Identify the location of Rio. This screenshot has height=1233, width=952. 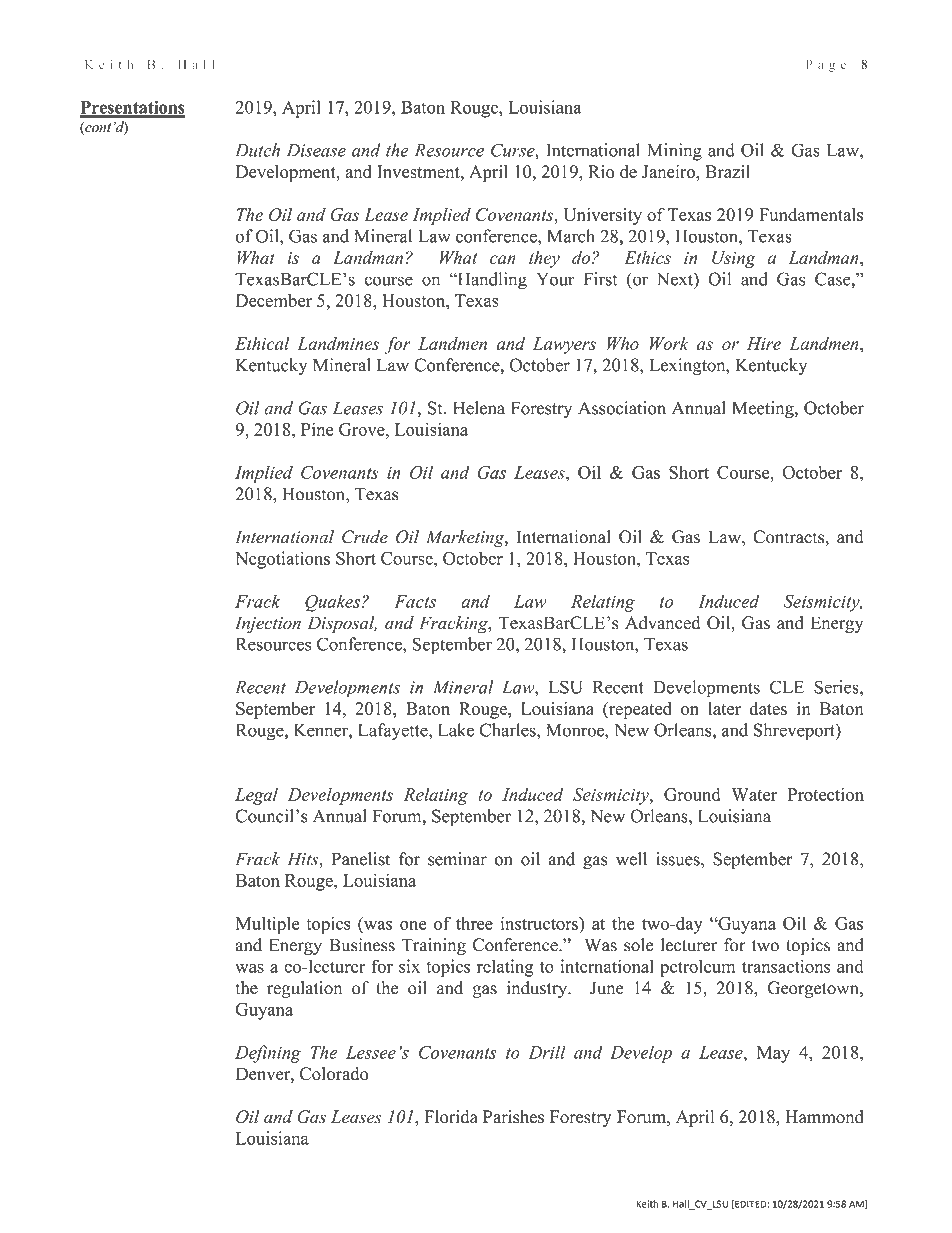
(601, 171).
